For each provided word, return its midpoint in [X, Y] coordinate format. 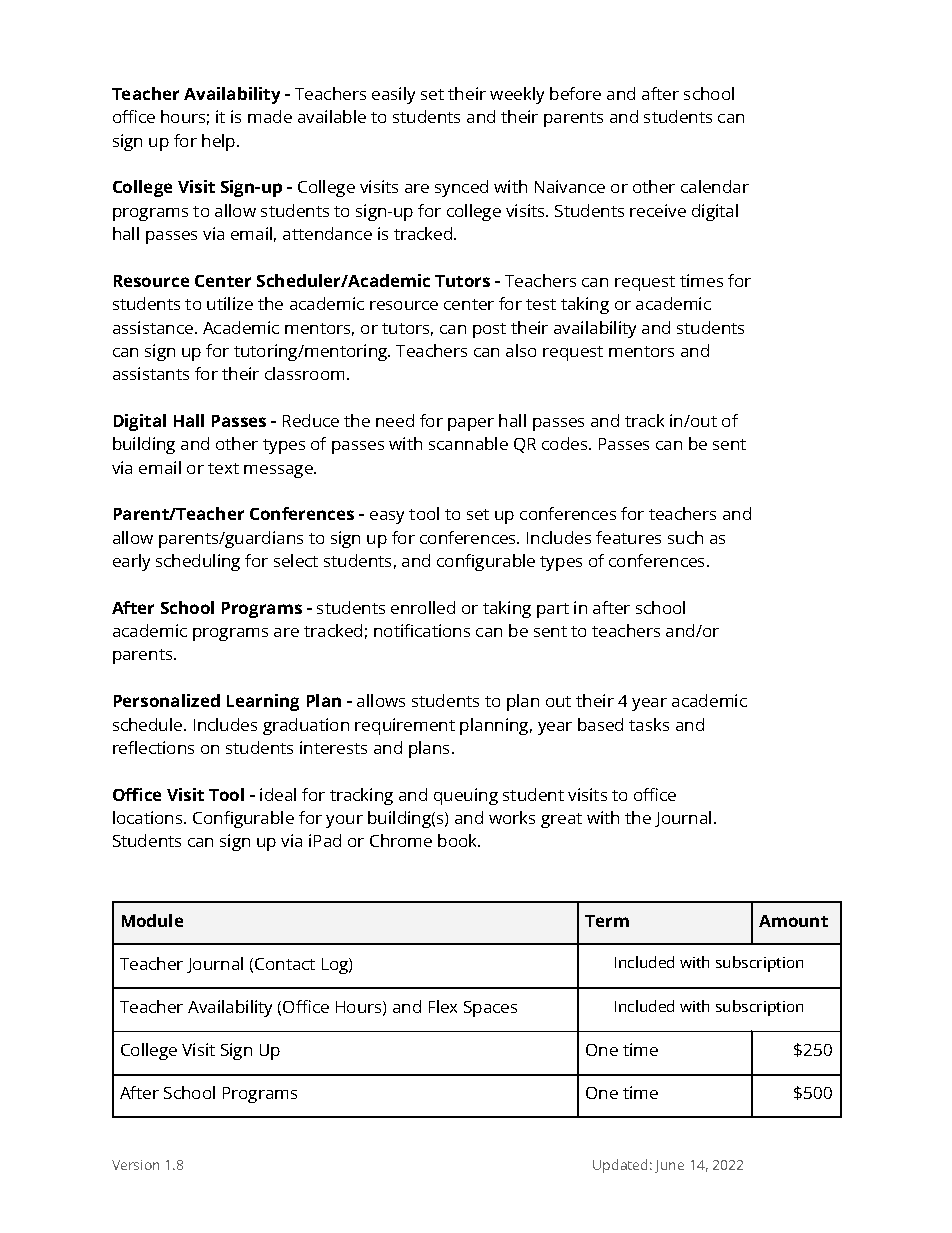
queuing [466, 796]
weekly [517, 95]
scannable [468, 443]
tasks [649, 724]
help [220, 142]
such [685, 537]
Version [135, 1165]
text [223, 468]
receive [658, 210]
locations [149, 817]
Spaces [490, 1009]
